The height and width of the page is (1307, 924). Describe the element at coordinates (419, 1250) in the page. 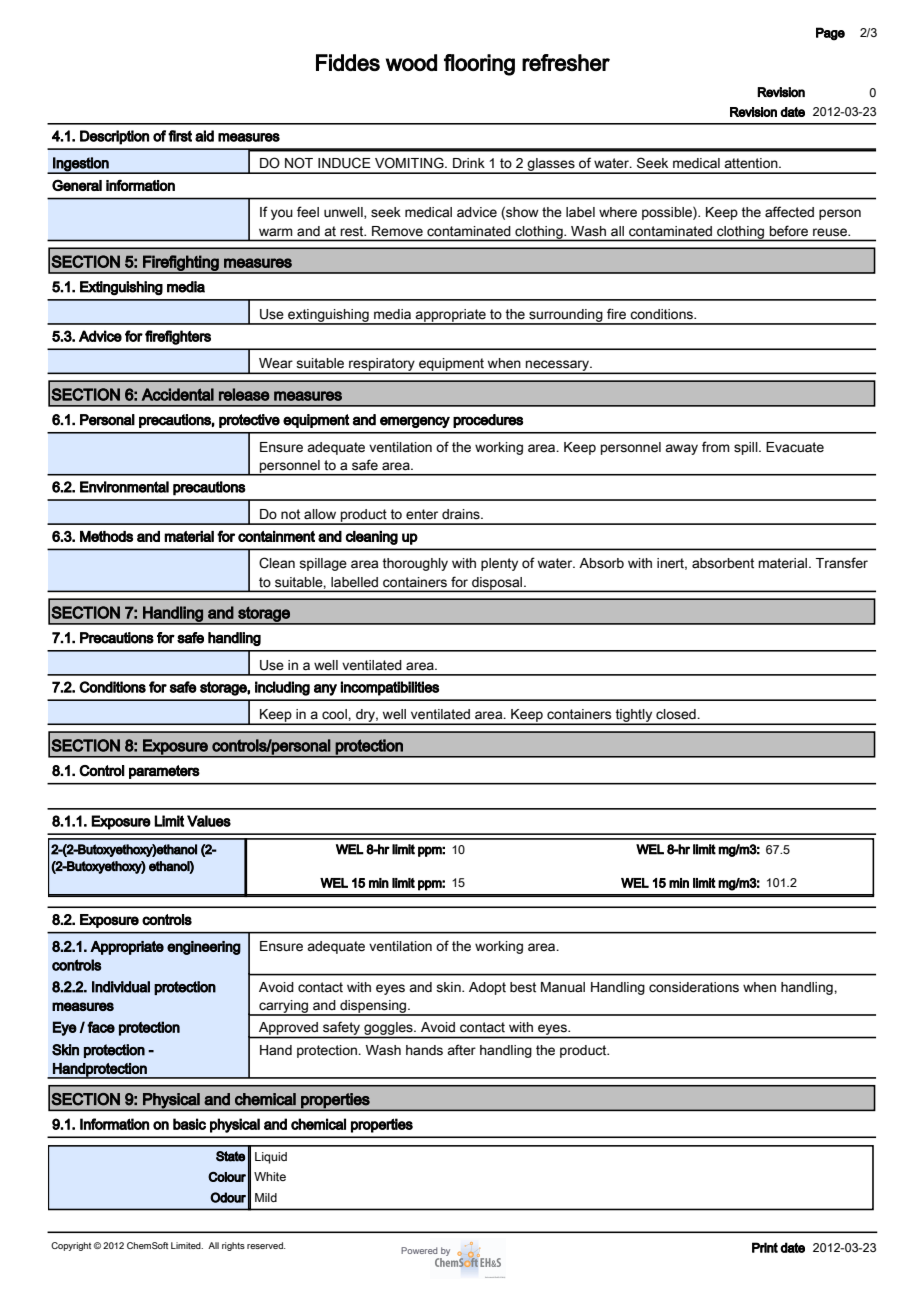

I see `Powered` at that location.
